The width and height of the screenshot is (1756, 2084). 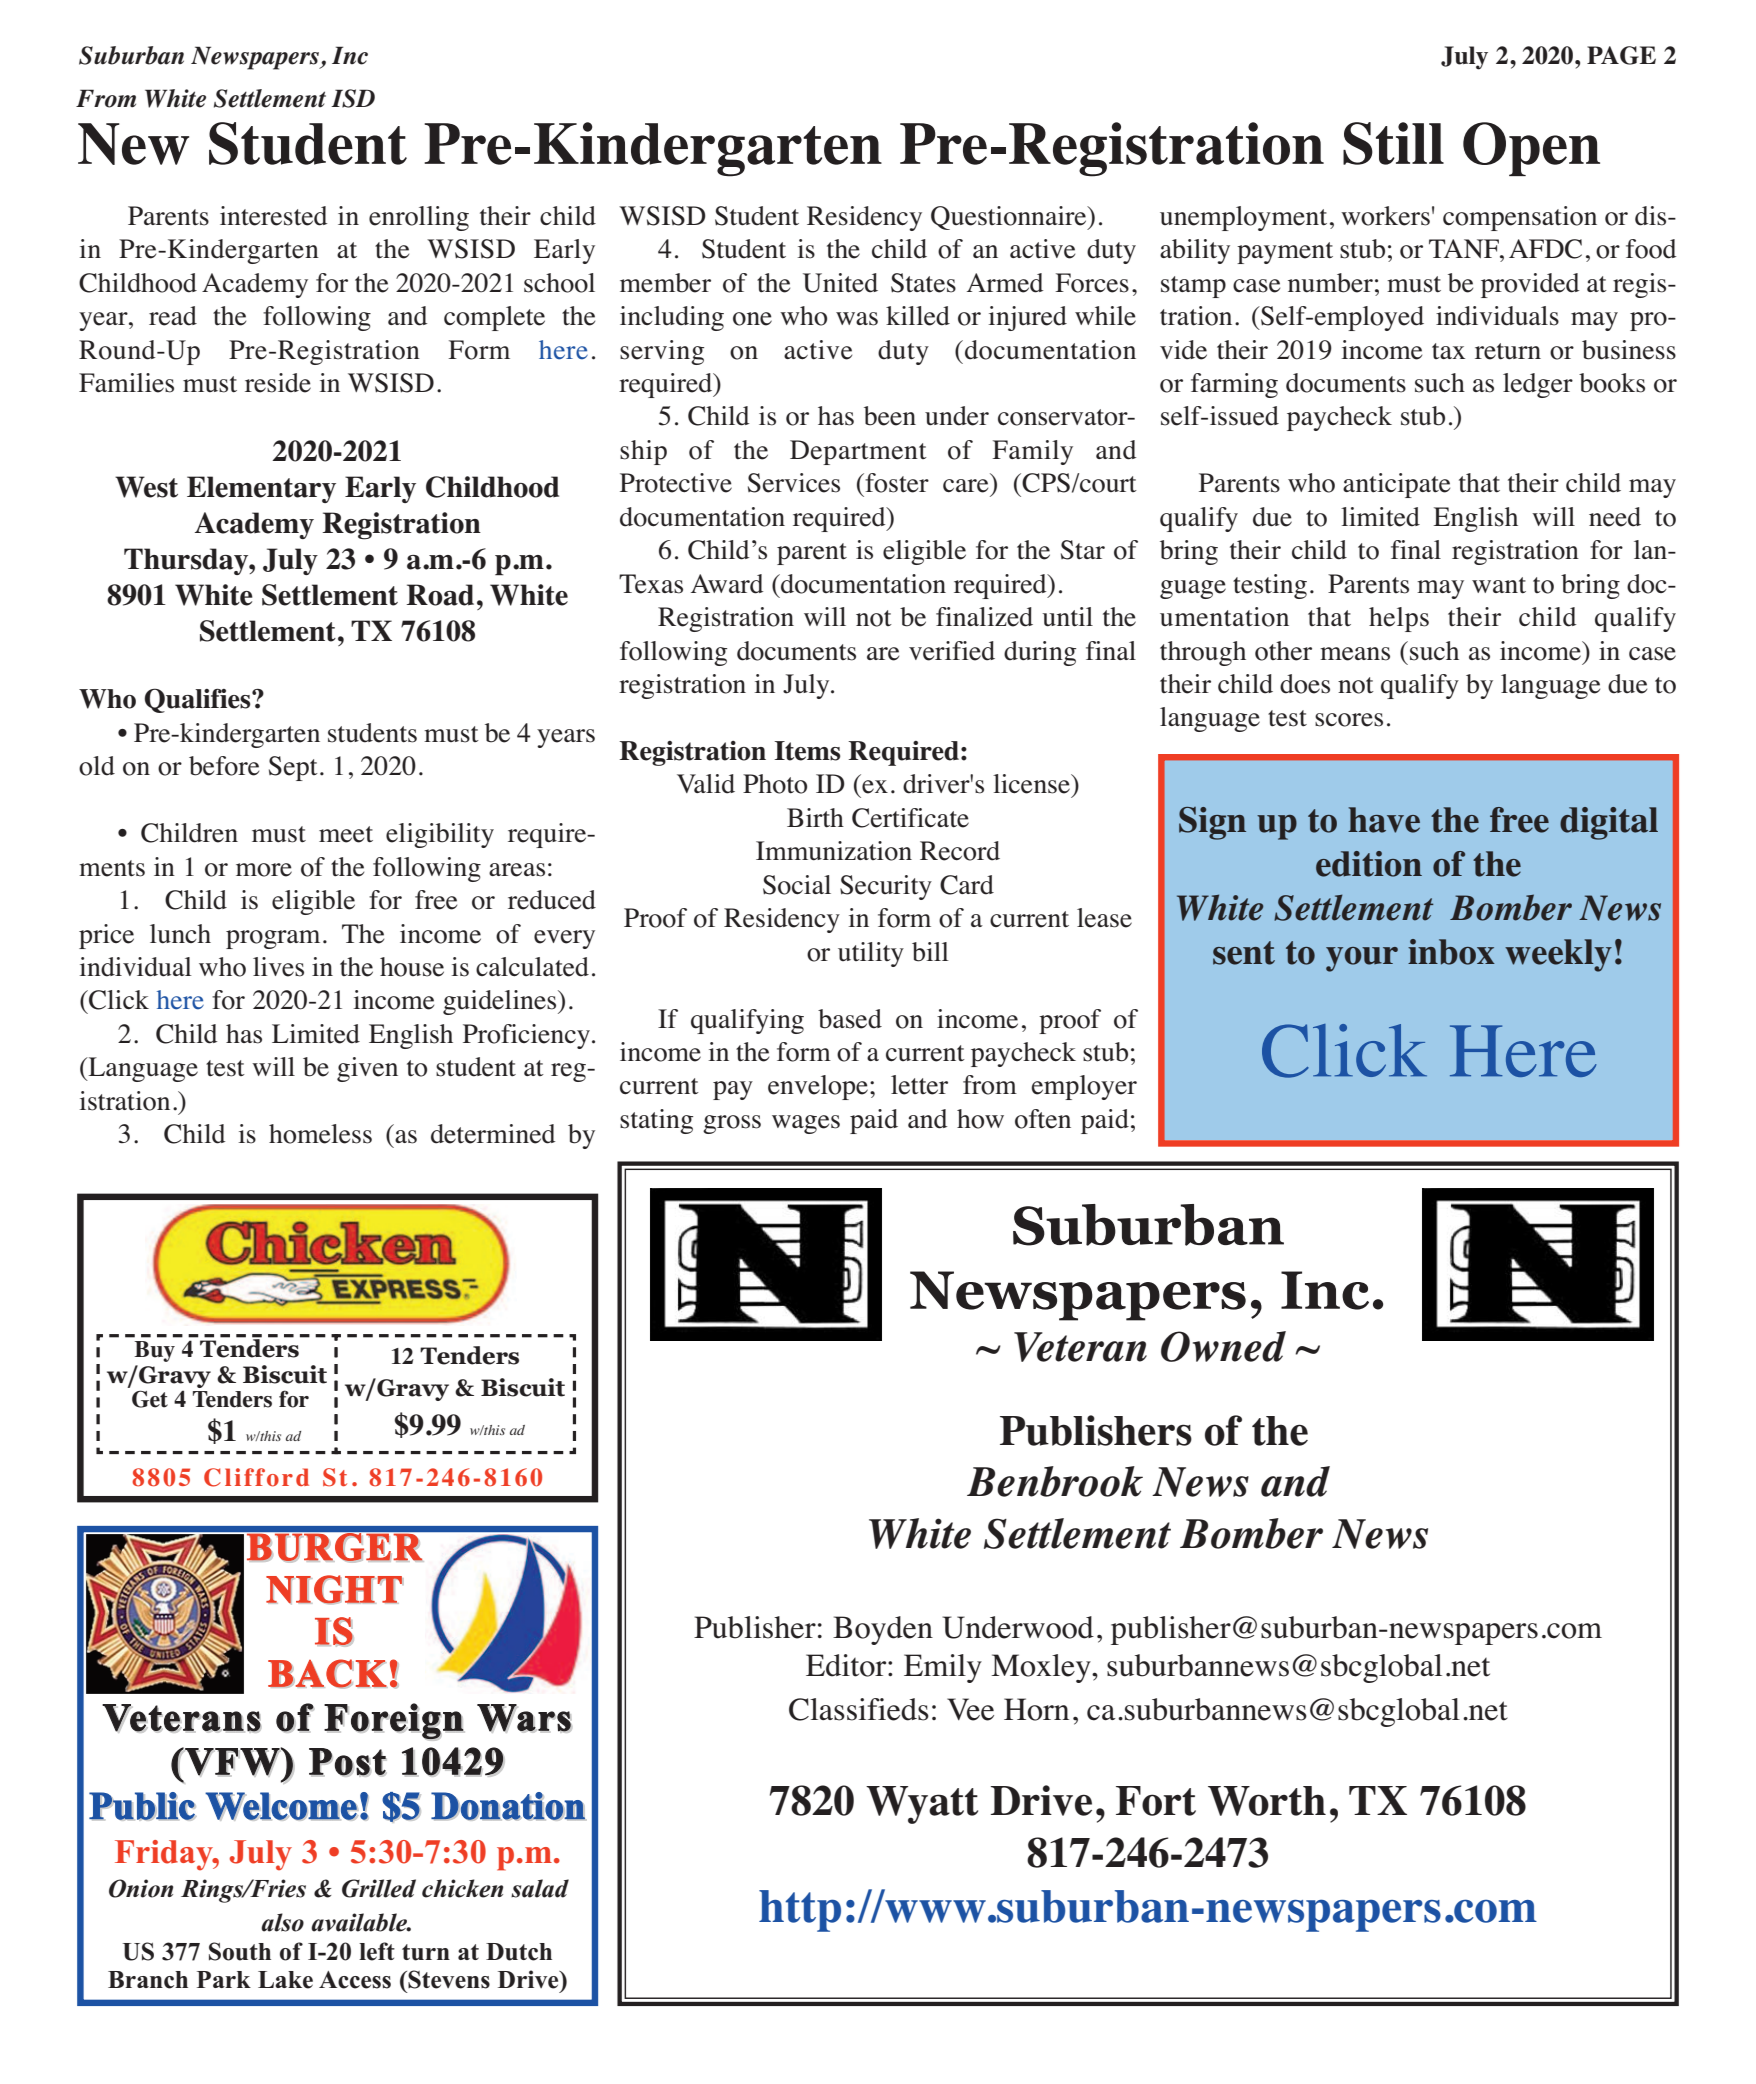 I want to click on interested, so click(x=273, y=216).
